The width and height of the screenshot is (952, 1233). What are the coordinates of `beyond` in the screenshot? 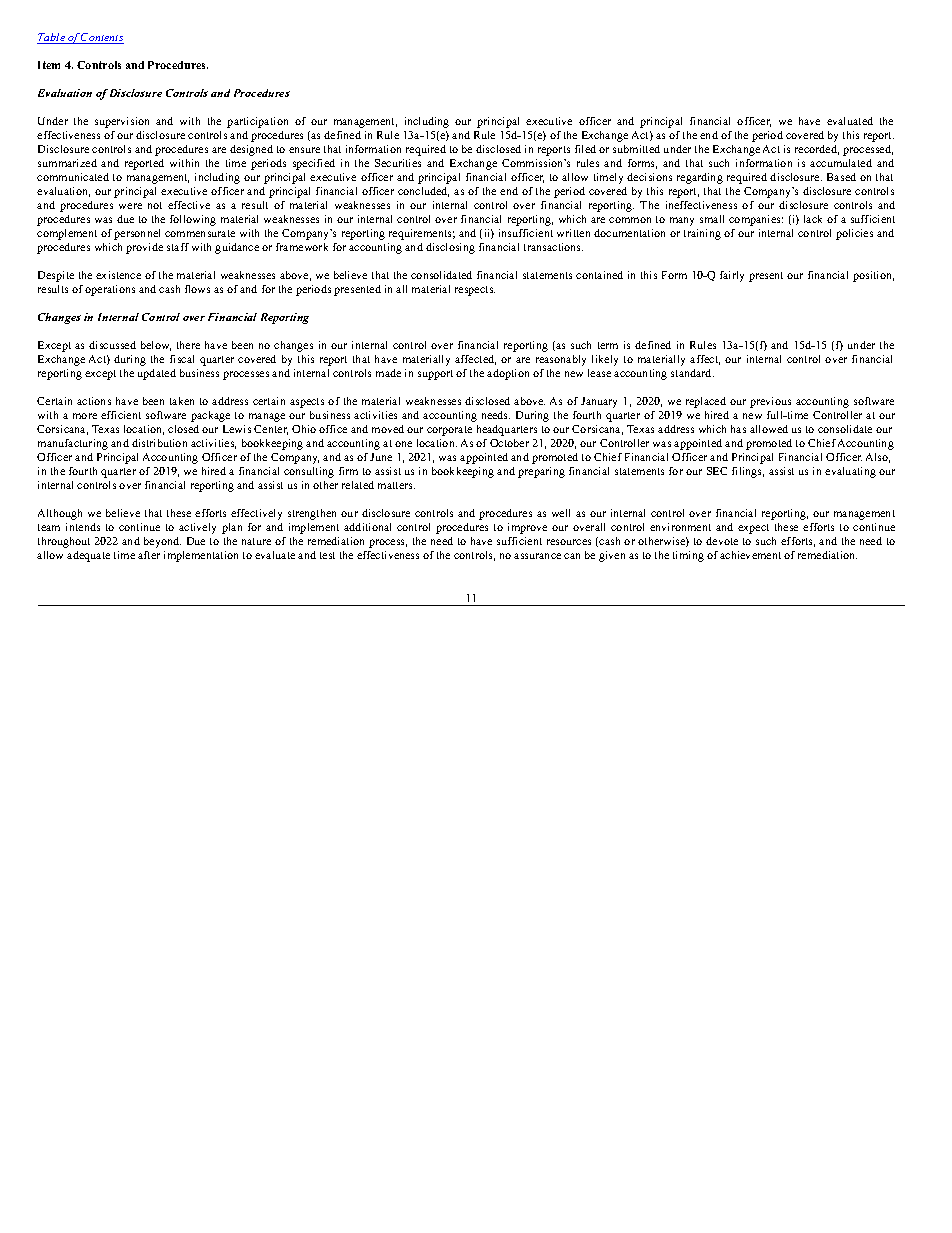 It's located at (162, 542).
